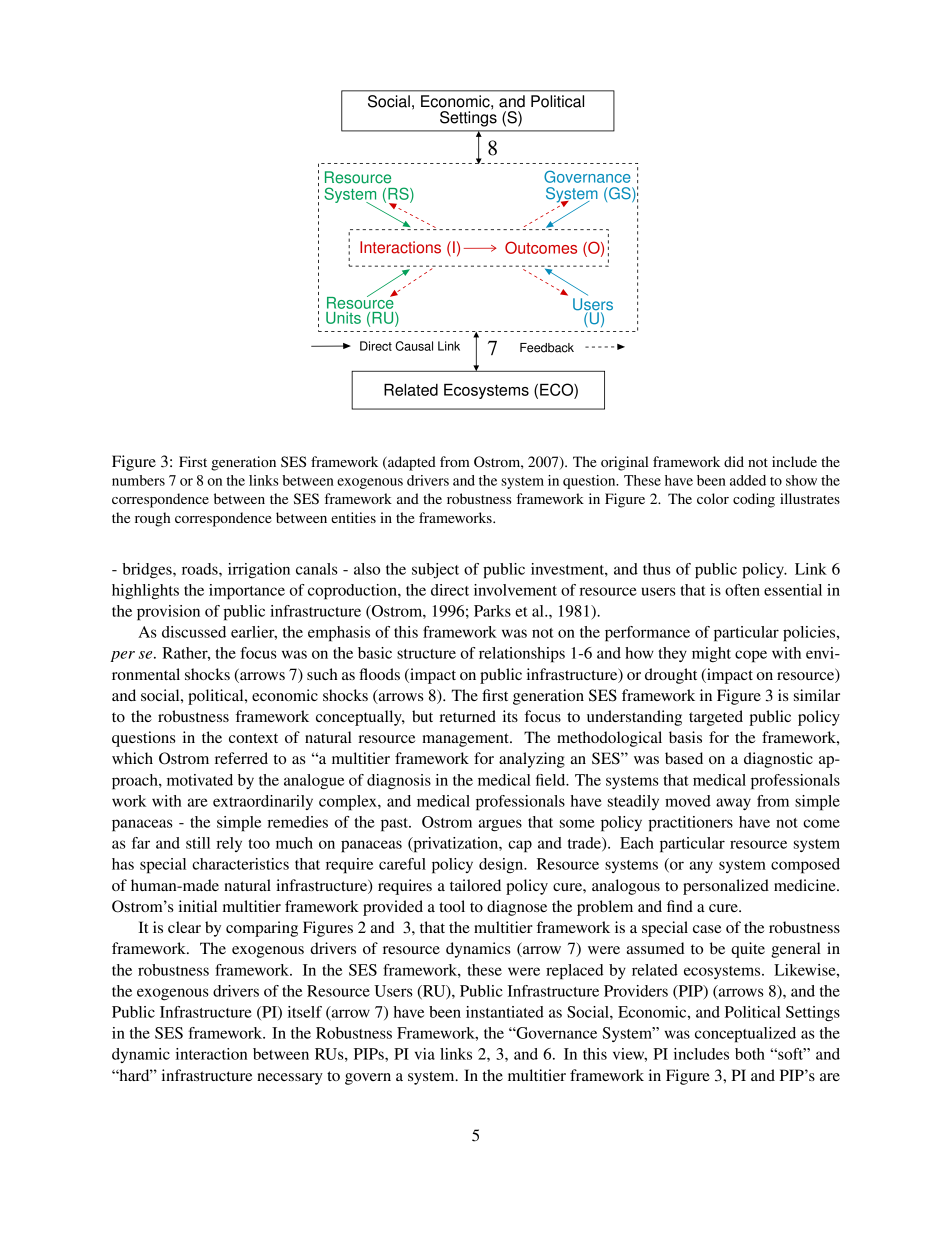 The width and height of the image is (952, 1233). Describe the element at coordinates (547, 348) in the image. I see `Feedback` at that location.
